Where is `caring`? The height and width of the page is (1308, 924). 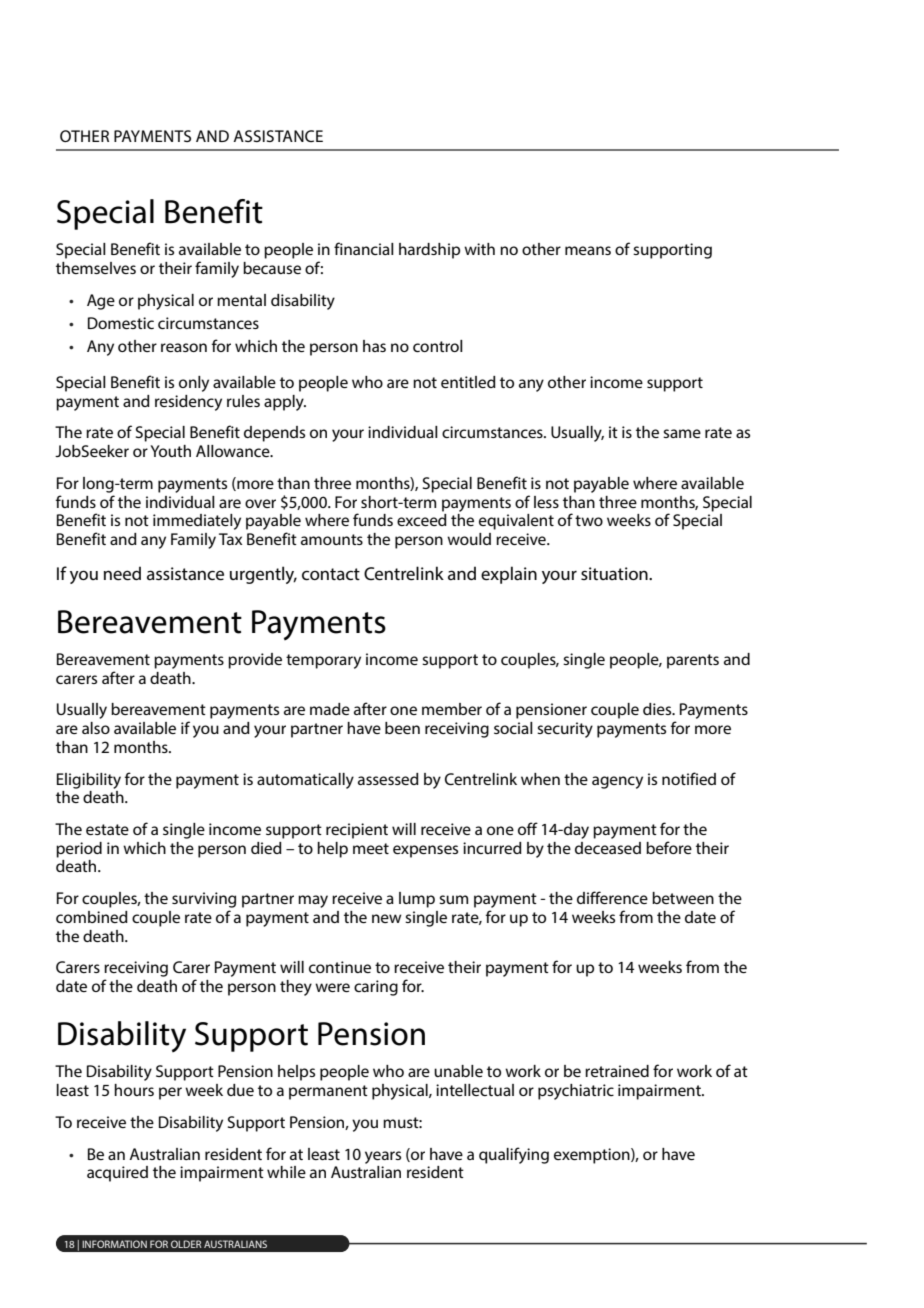
caring is located at coordinates (376, 988).
